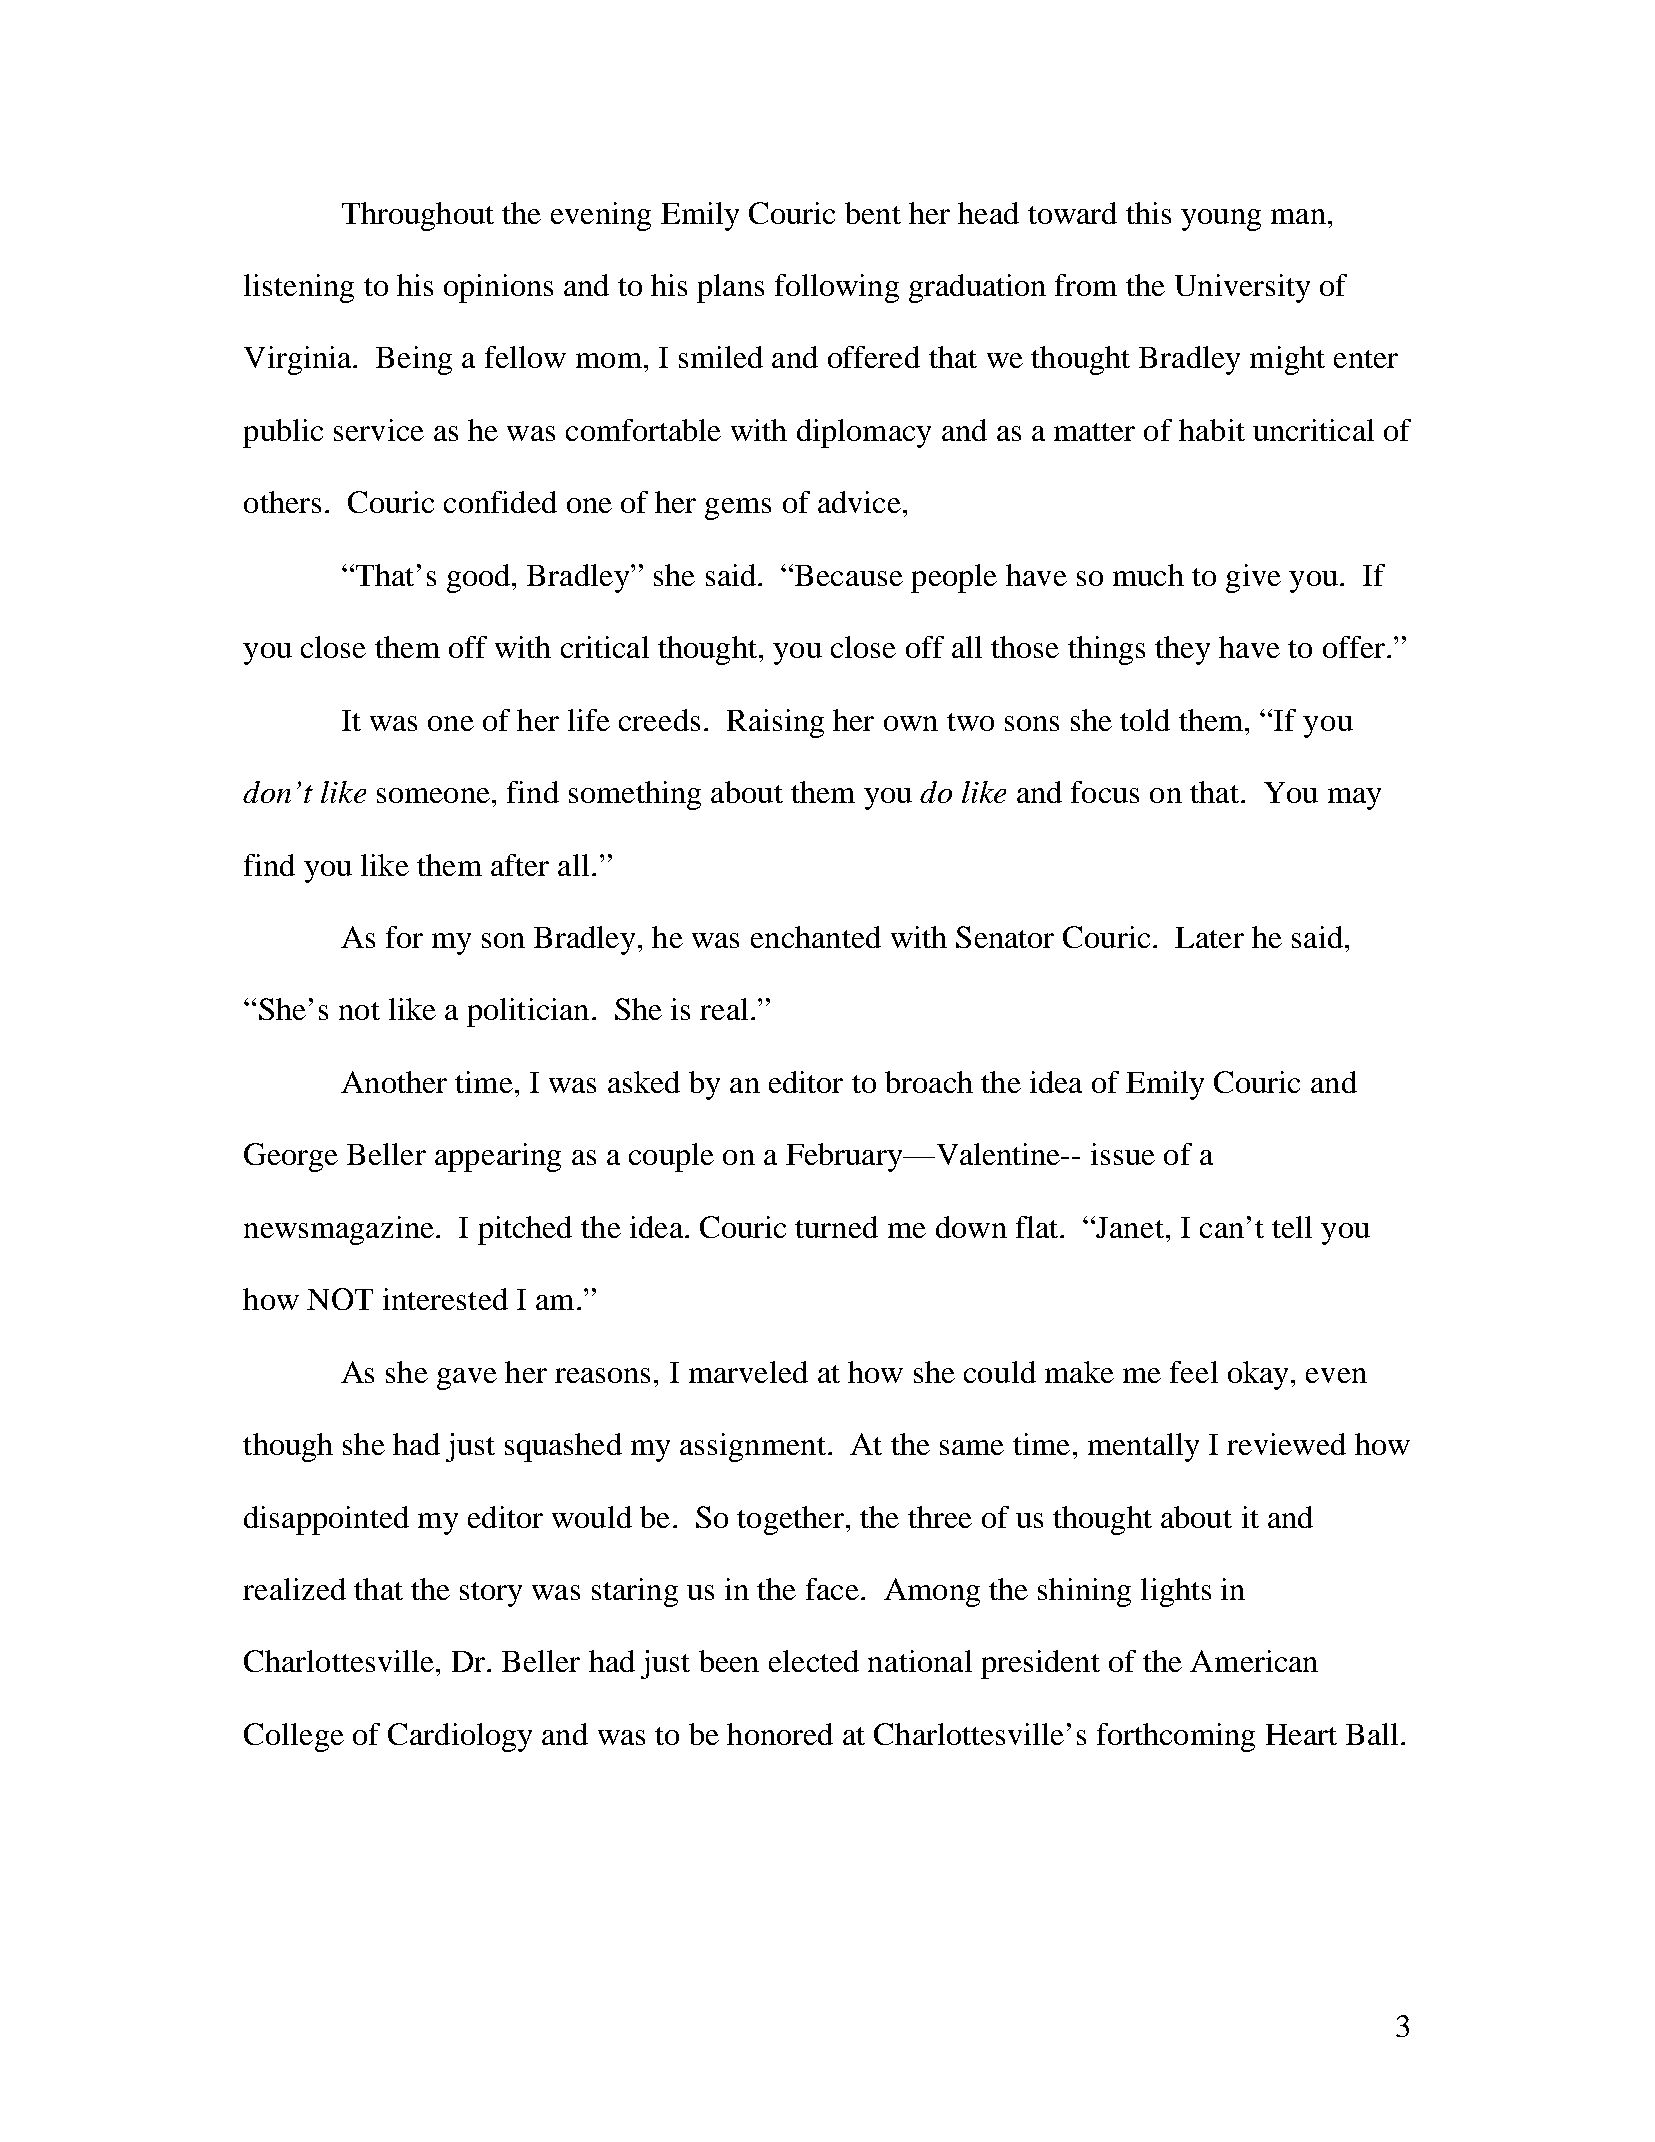 This image has height=2142, width=1655. I want to click on Throughout, so click(418, 216).
